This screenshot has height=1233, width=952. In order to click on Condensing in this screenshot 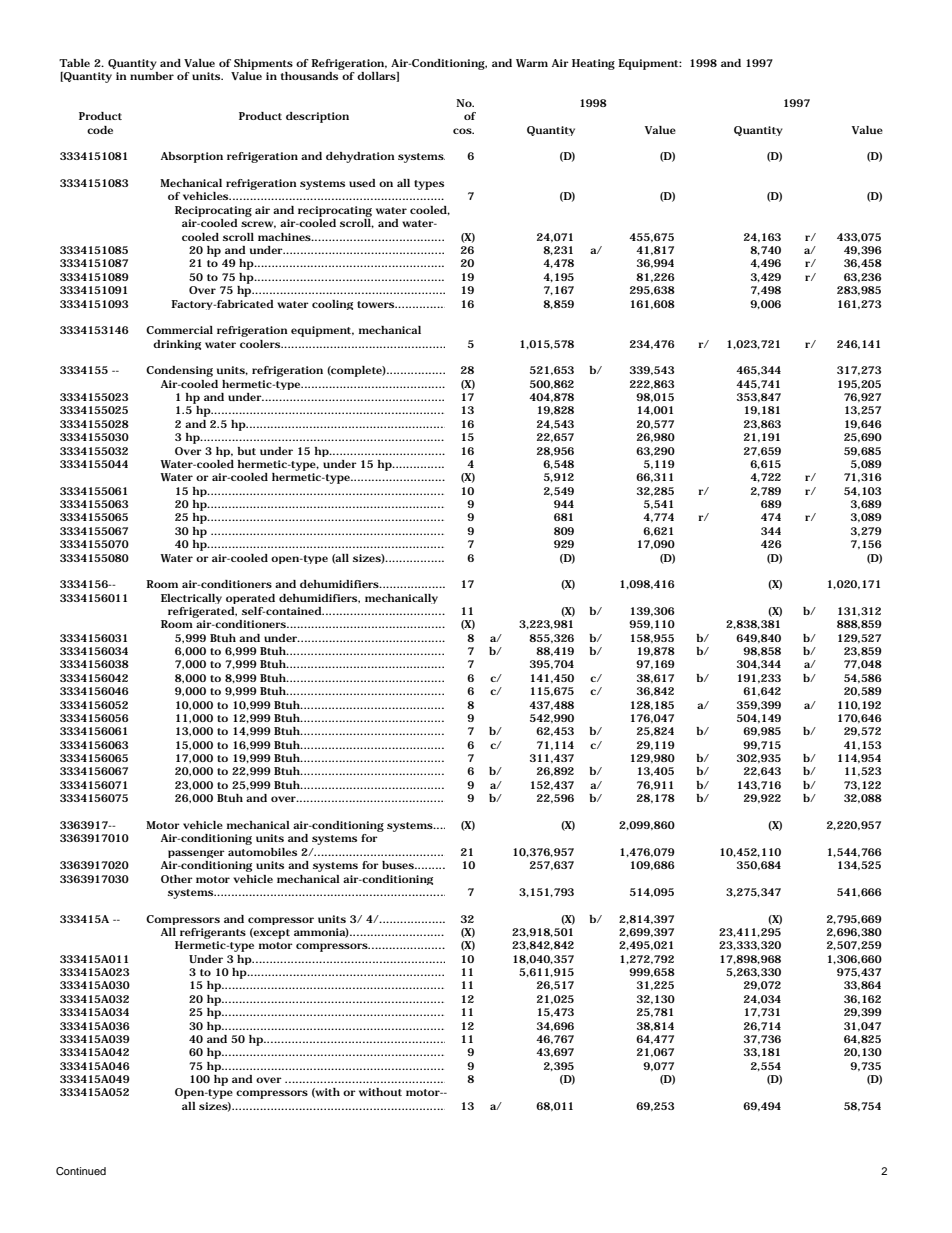, I will do `click(179, 371)`.
